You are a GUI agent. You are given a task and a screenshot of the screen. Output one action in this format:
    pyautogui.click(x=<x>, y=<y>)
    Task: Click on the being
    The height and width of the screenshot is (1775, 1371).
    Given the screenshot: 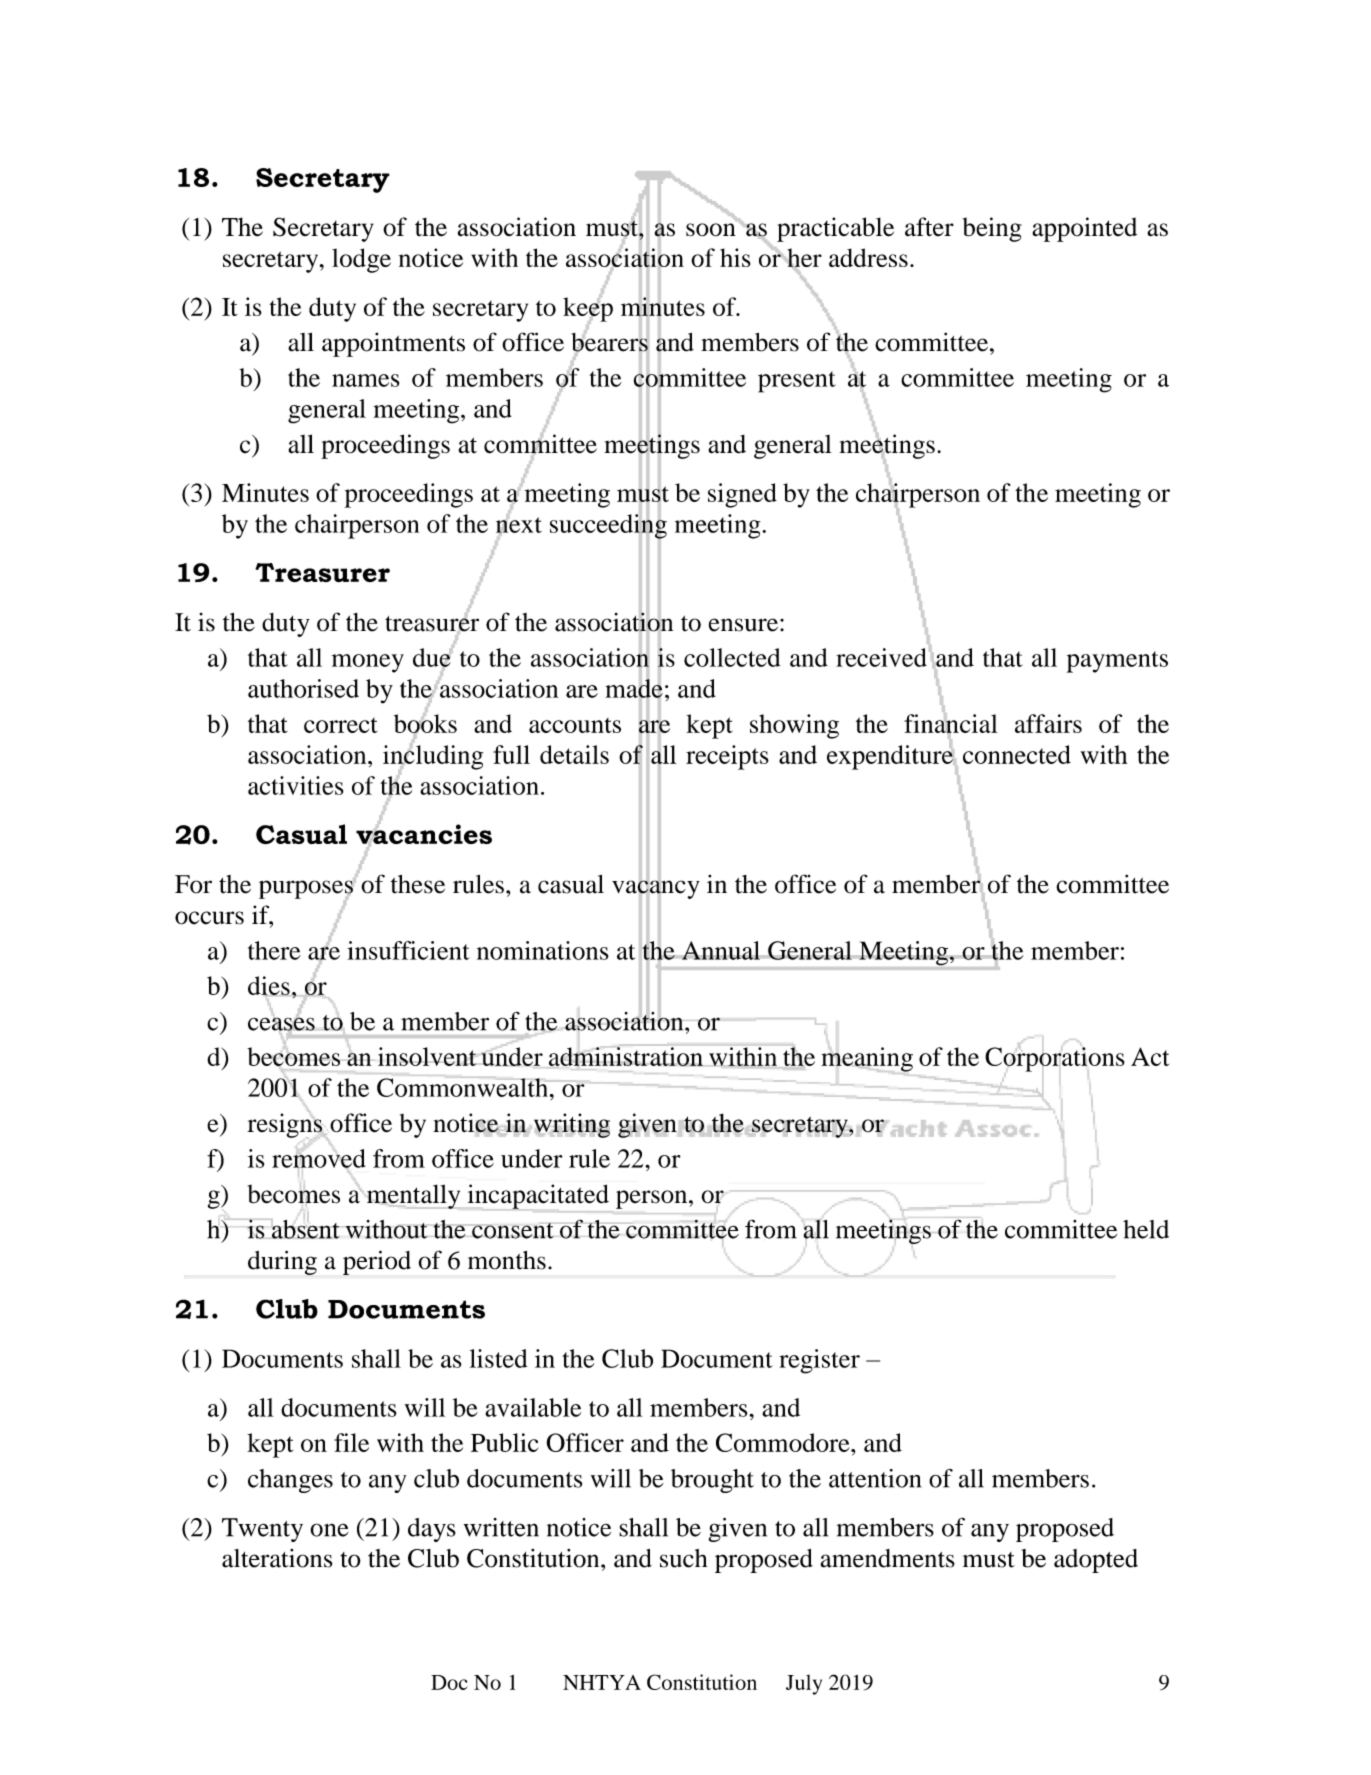 What is the action you would take?
    pyautogui.click(x=992, y=229)
